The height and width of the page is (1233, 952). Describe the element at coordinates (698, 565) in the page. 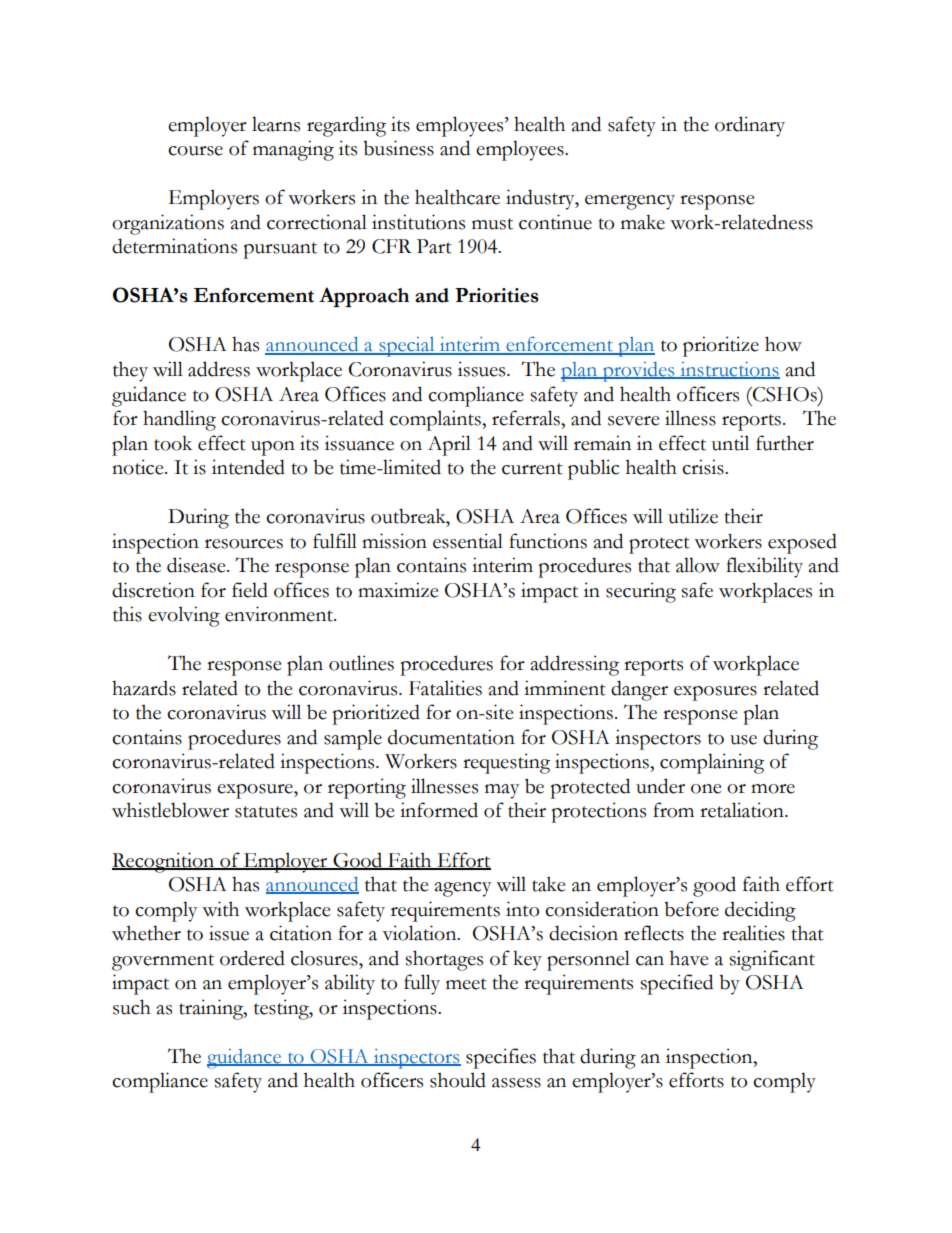

I see `allow` at that location.
